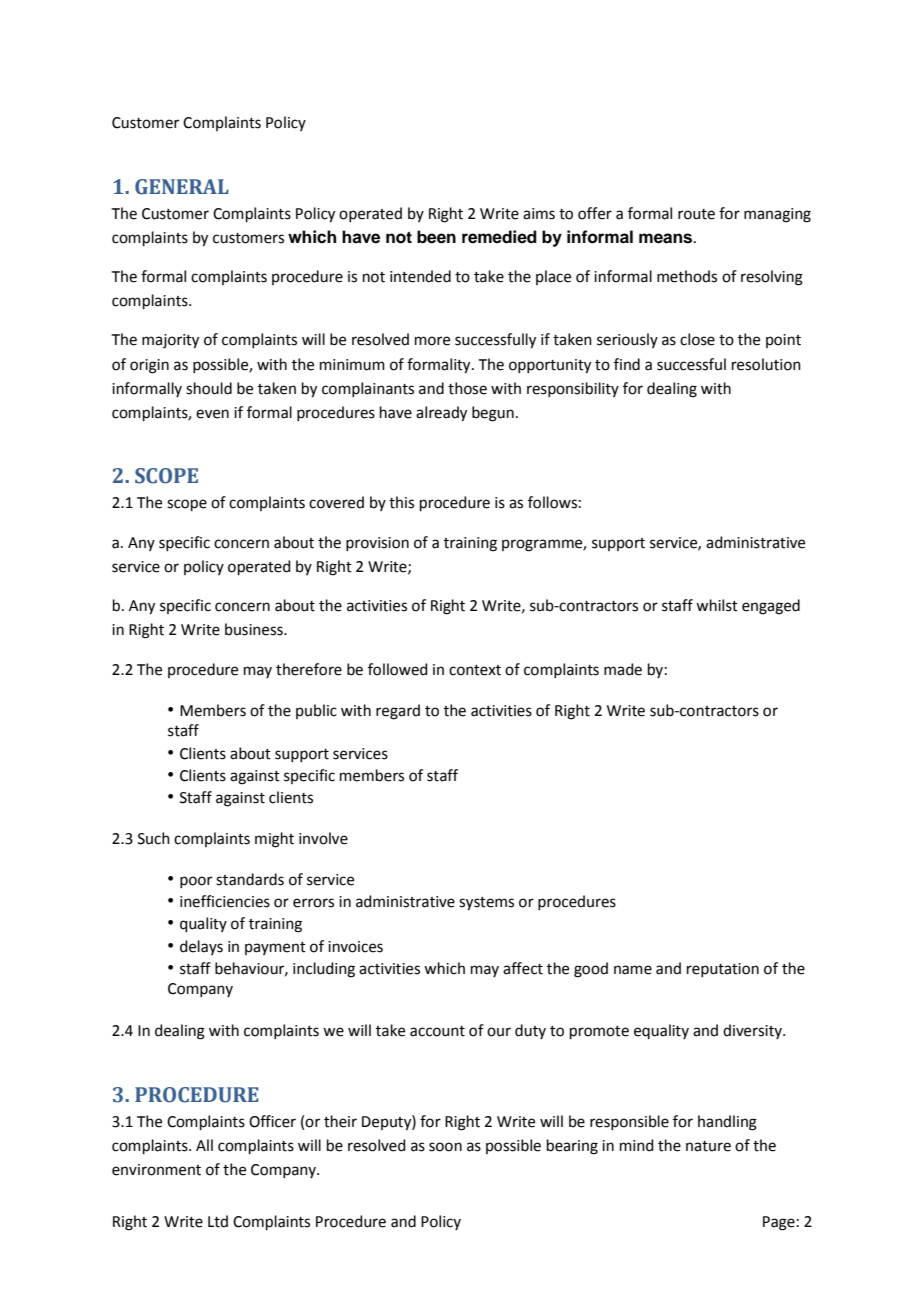 The width and height of the page is (924, 1308). I want to click on Ltd, so click(218, 1221).
